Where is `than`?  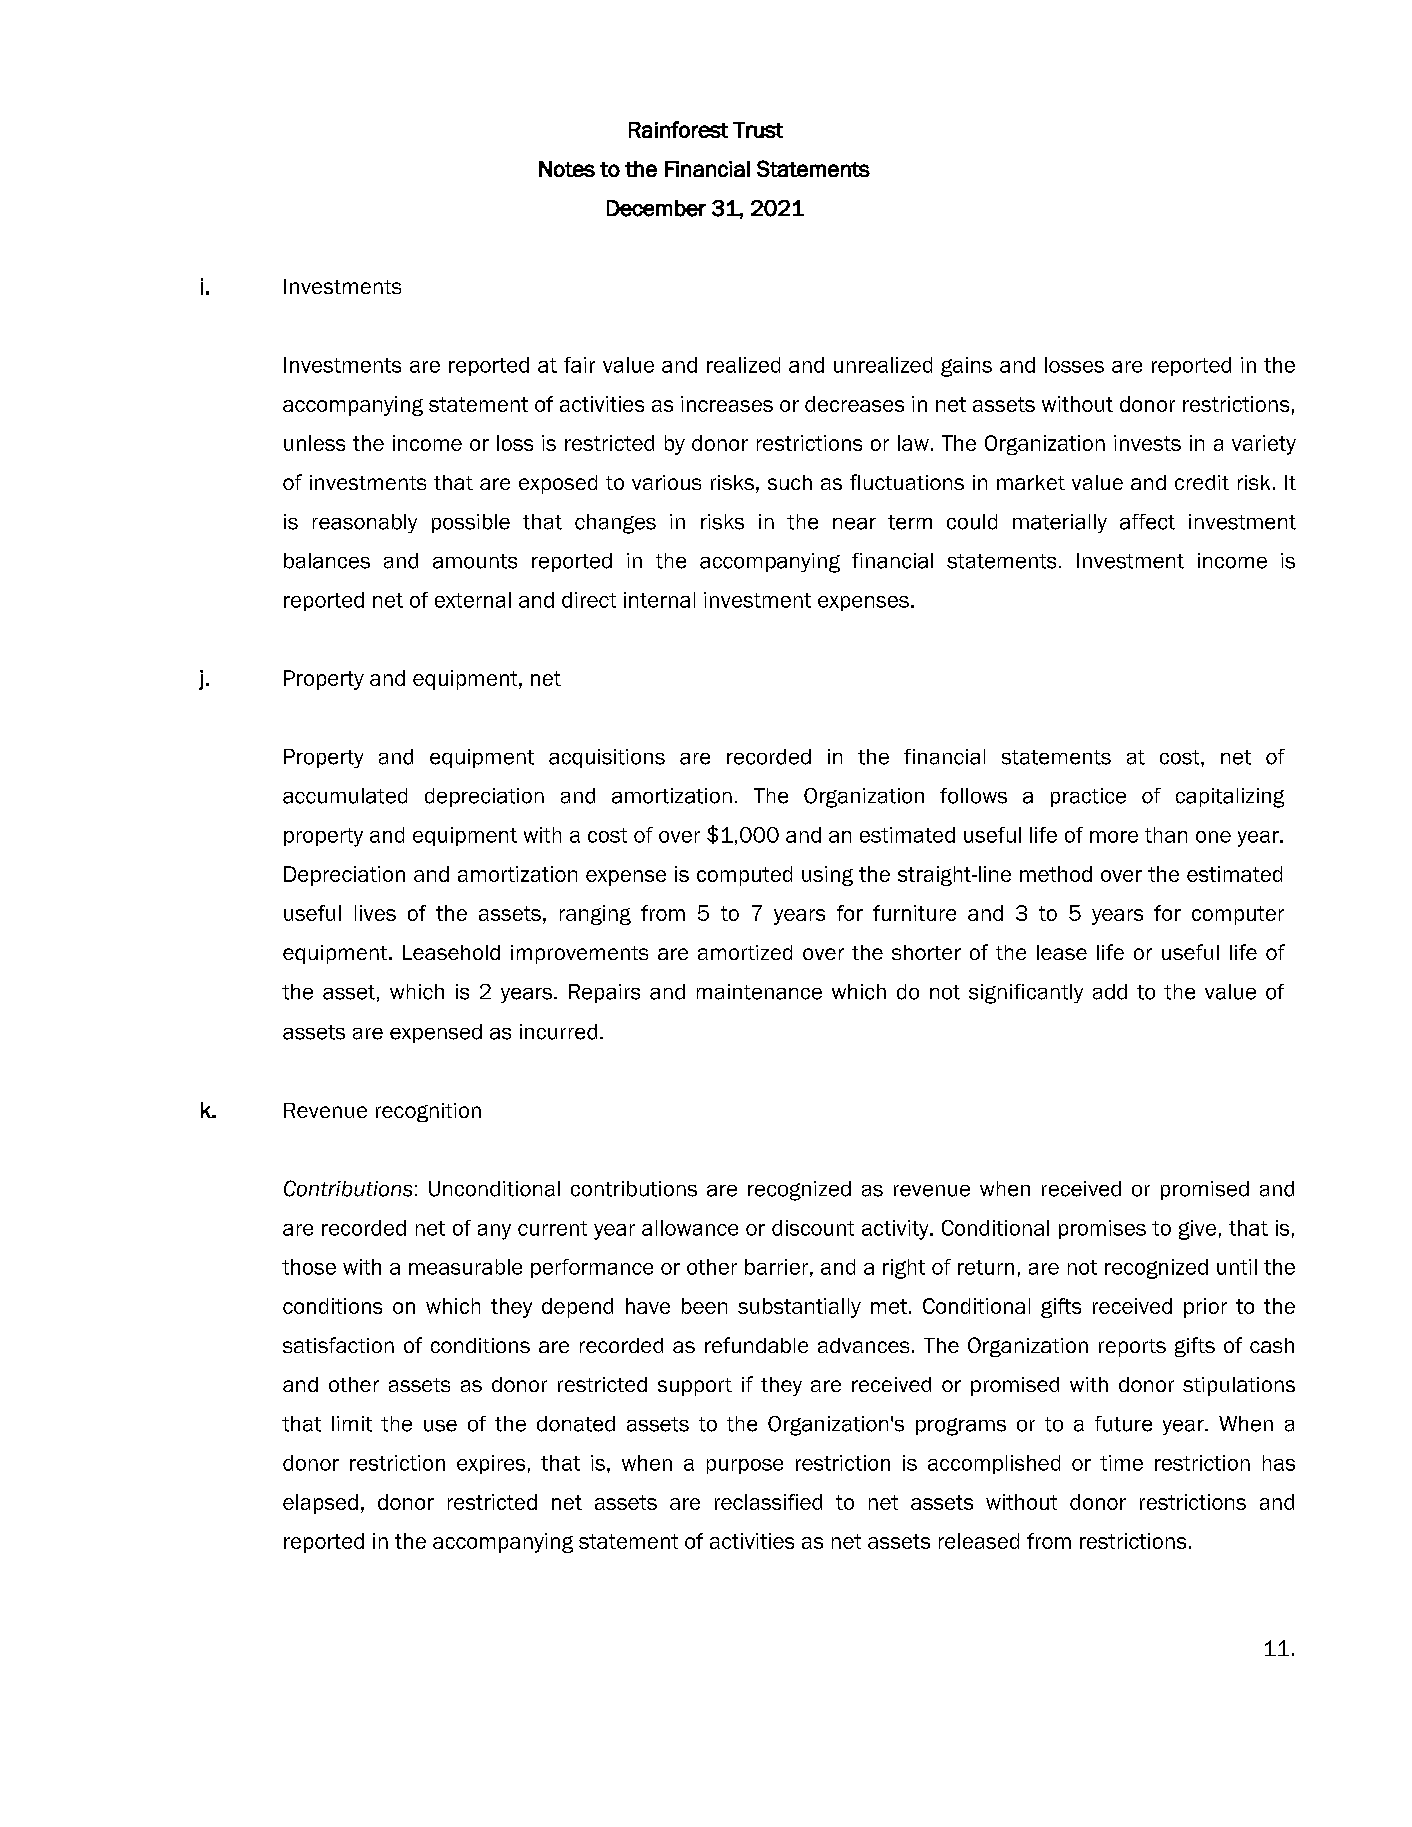 than is located at coordinates (1166, 835).
